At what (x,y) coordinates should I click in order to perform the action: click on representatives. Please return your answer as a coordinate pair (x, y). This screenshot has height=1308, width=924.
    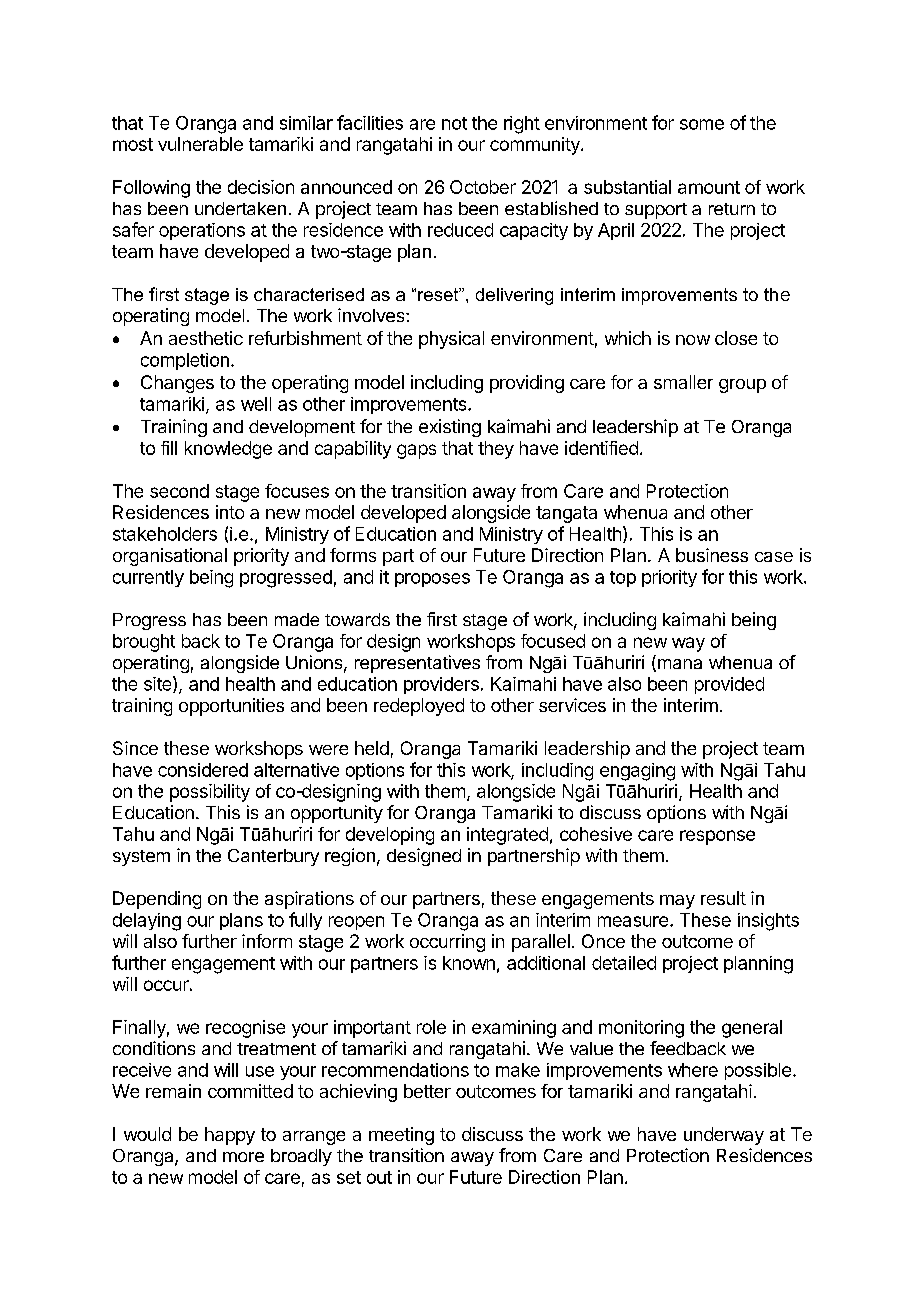
    Looking at the image, I should click on (417, 664).
